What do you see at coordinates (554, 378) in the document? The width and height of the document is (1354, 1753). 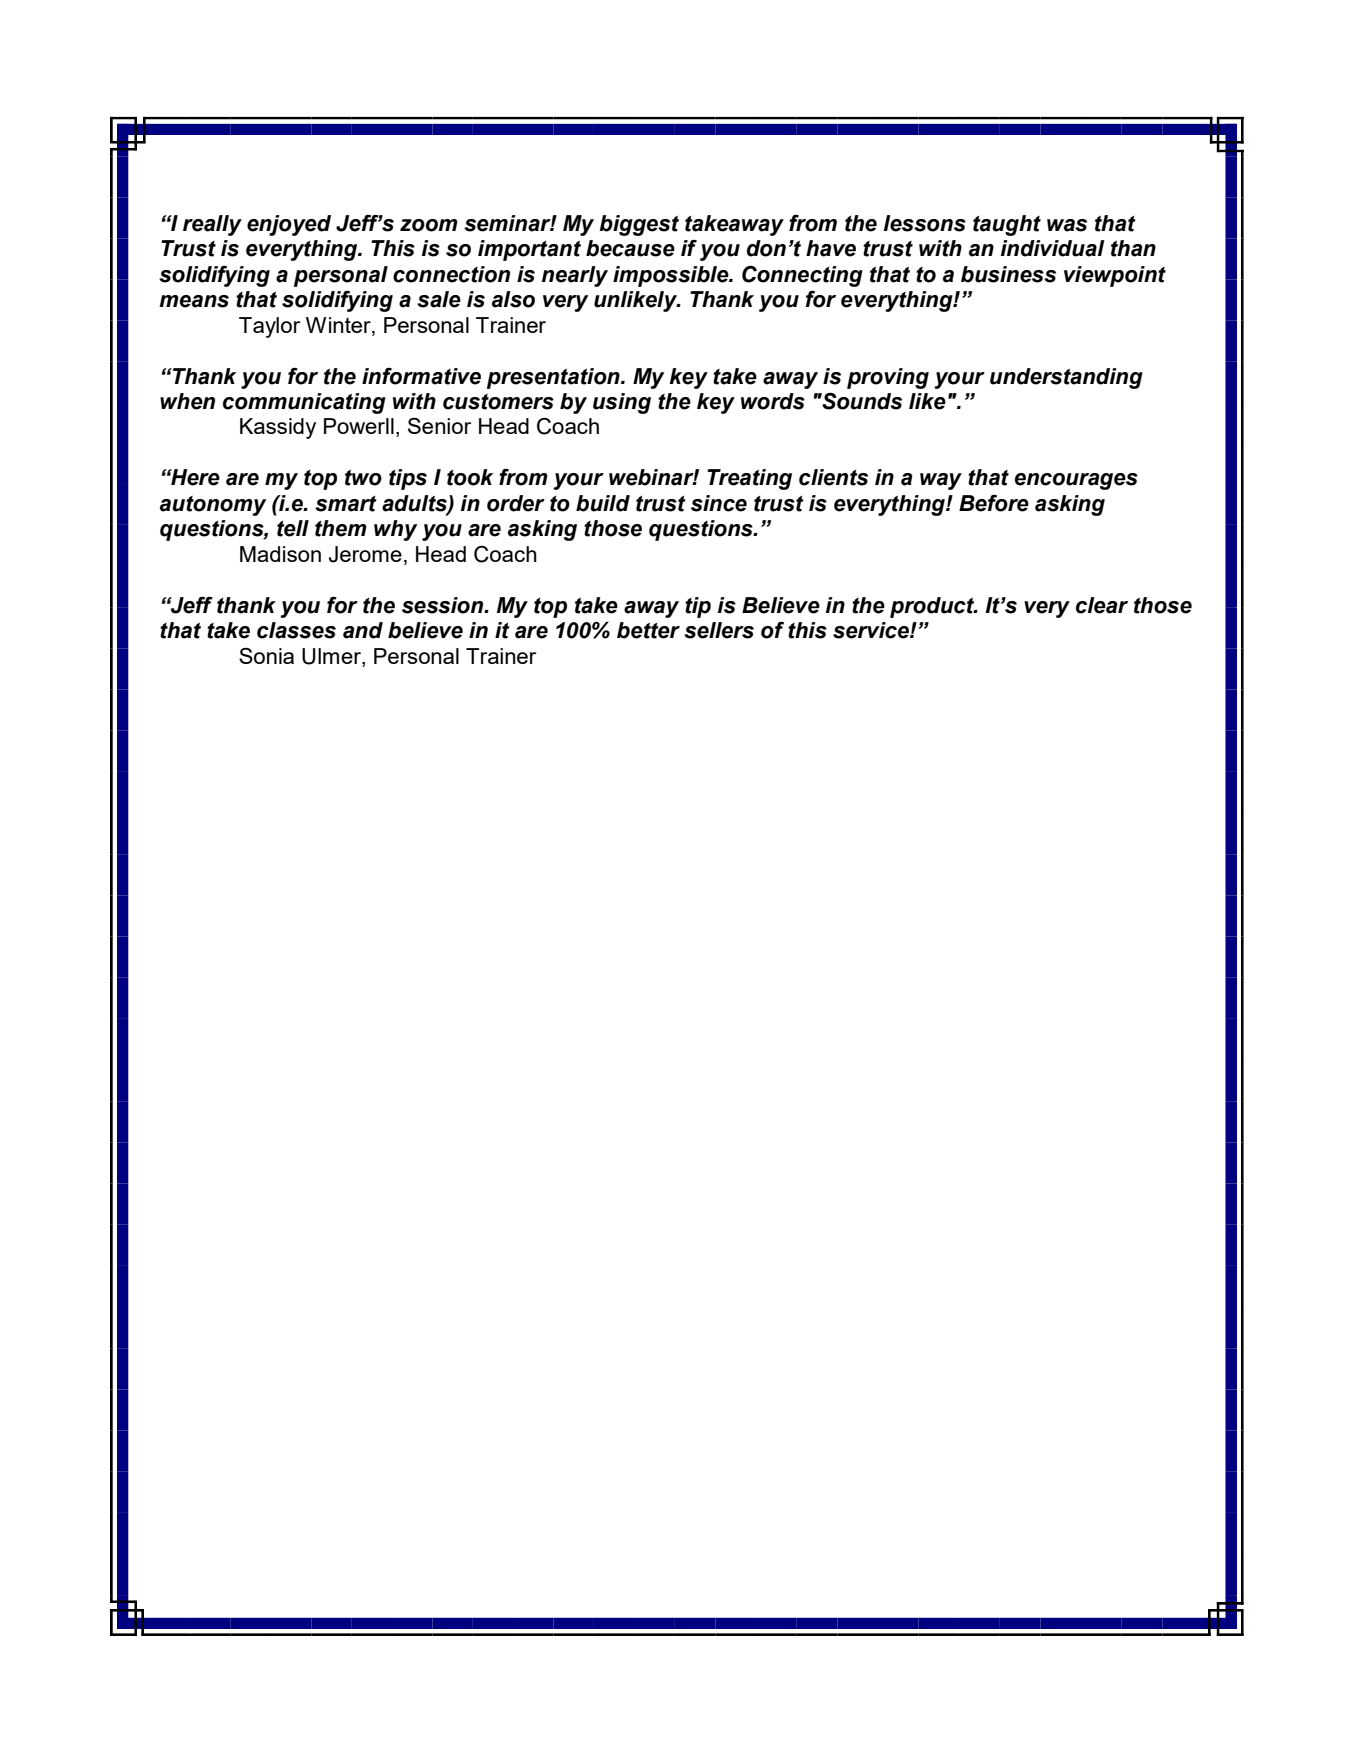 I see `presentation` at bounding box center [554, 378].
